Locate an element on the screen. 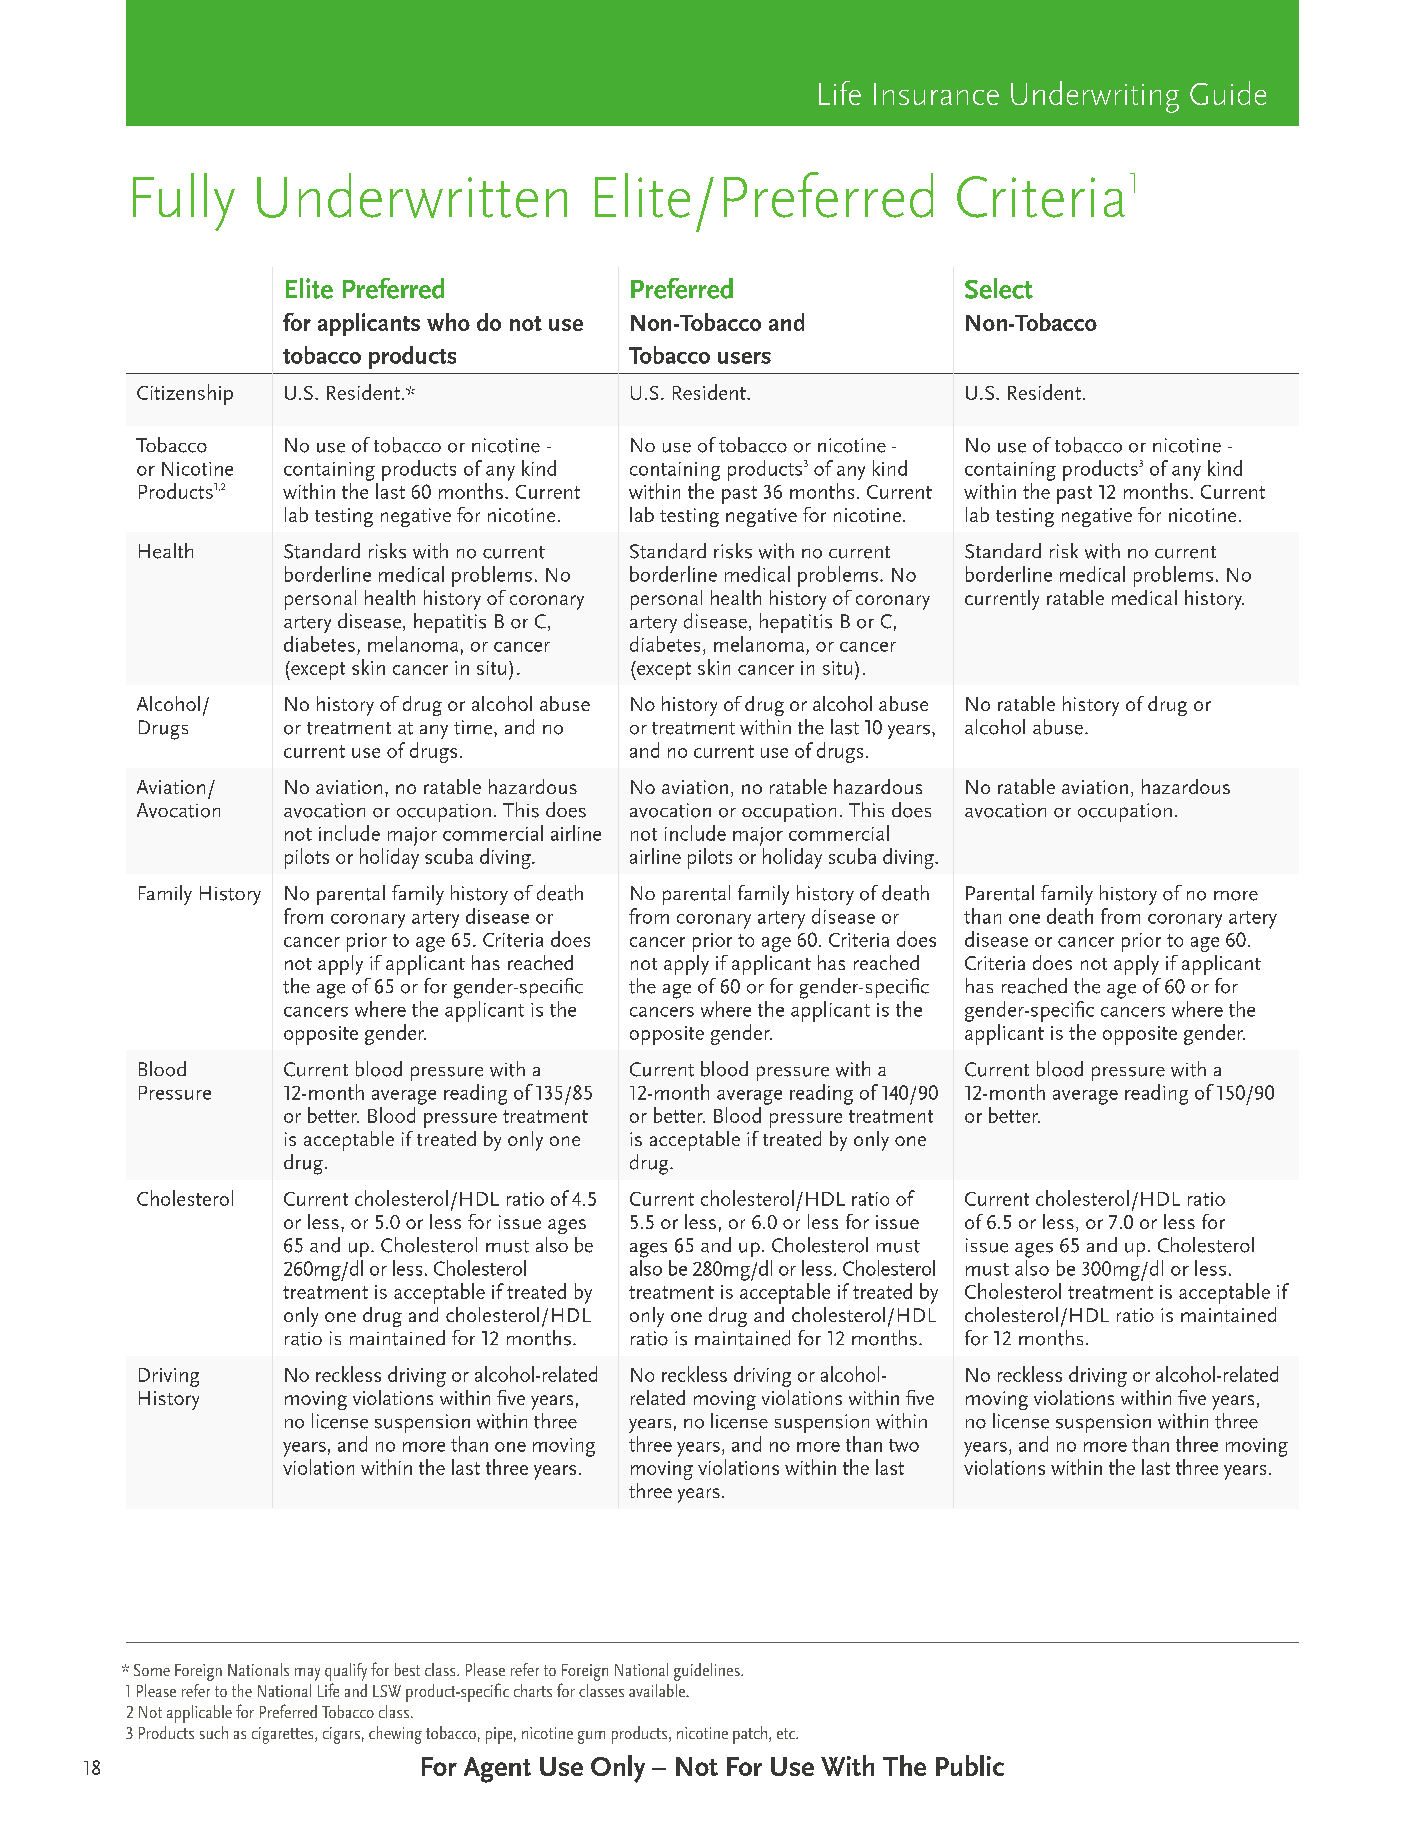 This screenshot has height=1844, width=1425. time is located at coordinates (474, 727).
